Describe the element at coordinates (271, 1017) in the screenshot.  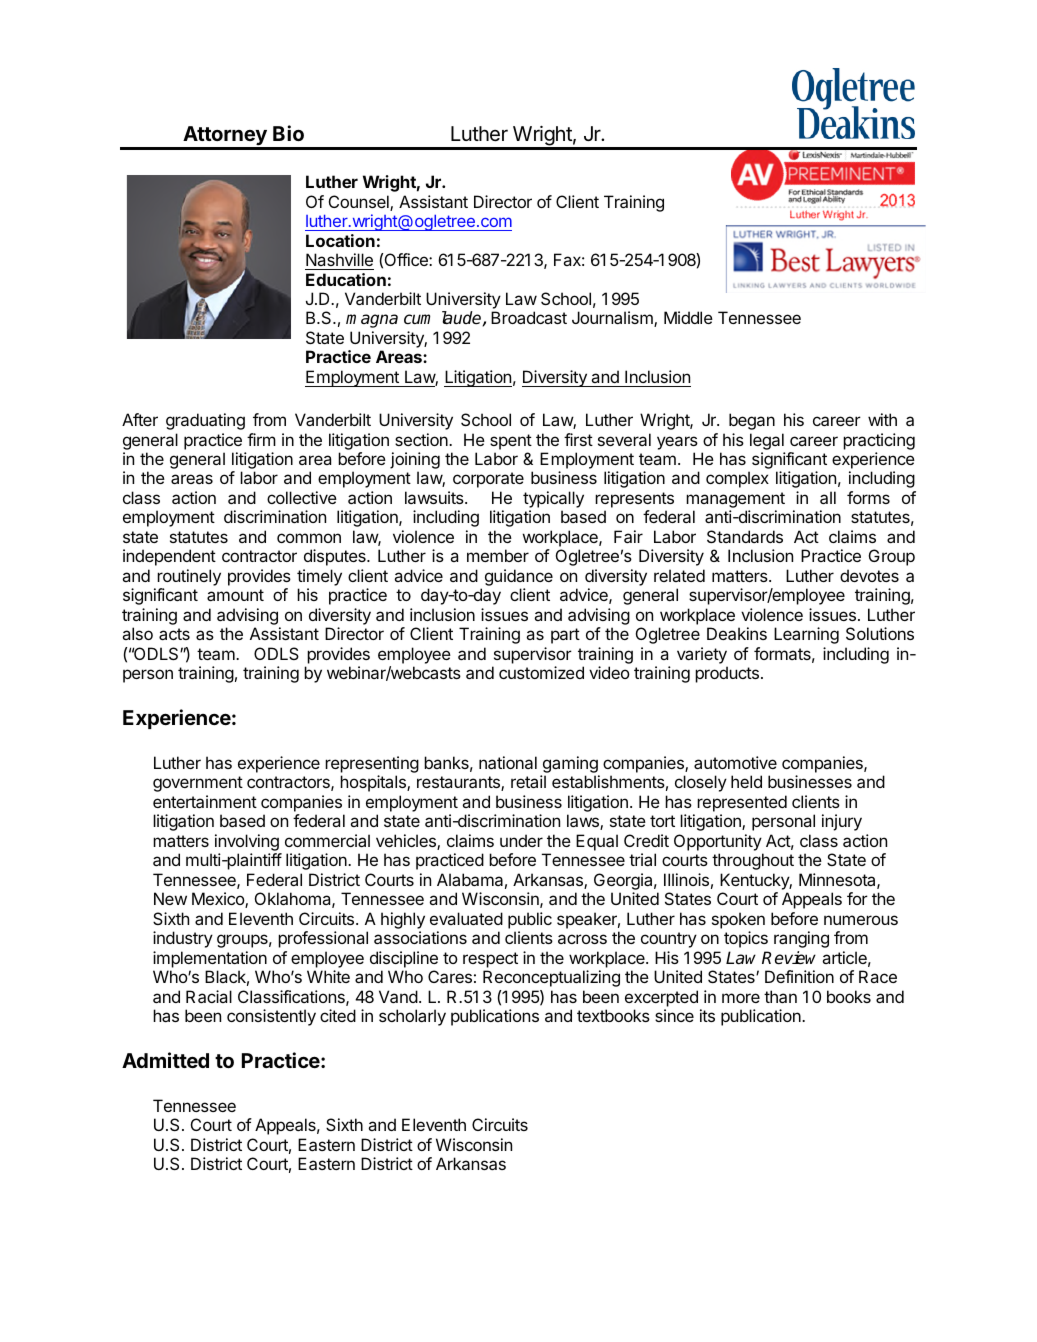
I see `consistently` at that location.
